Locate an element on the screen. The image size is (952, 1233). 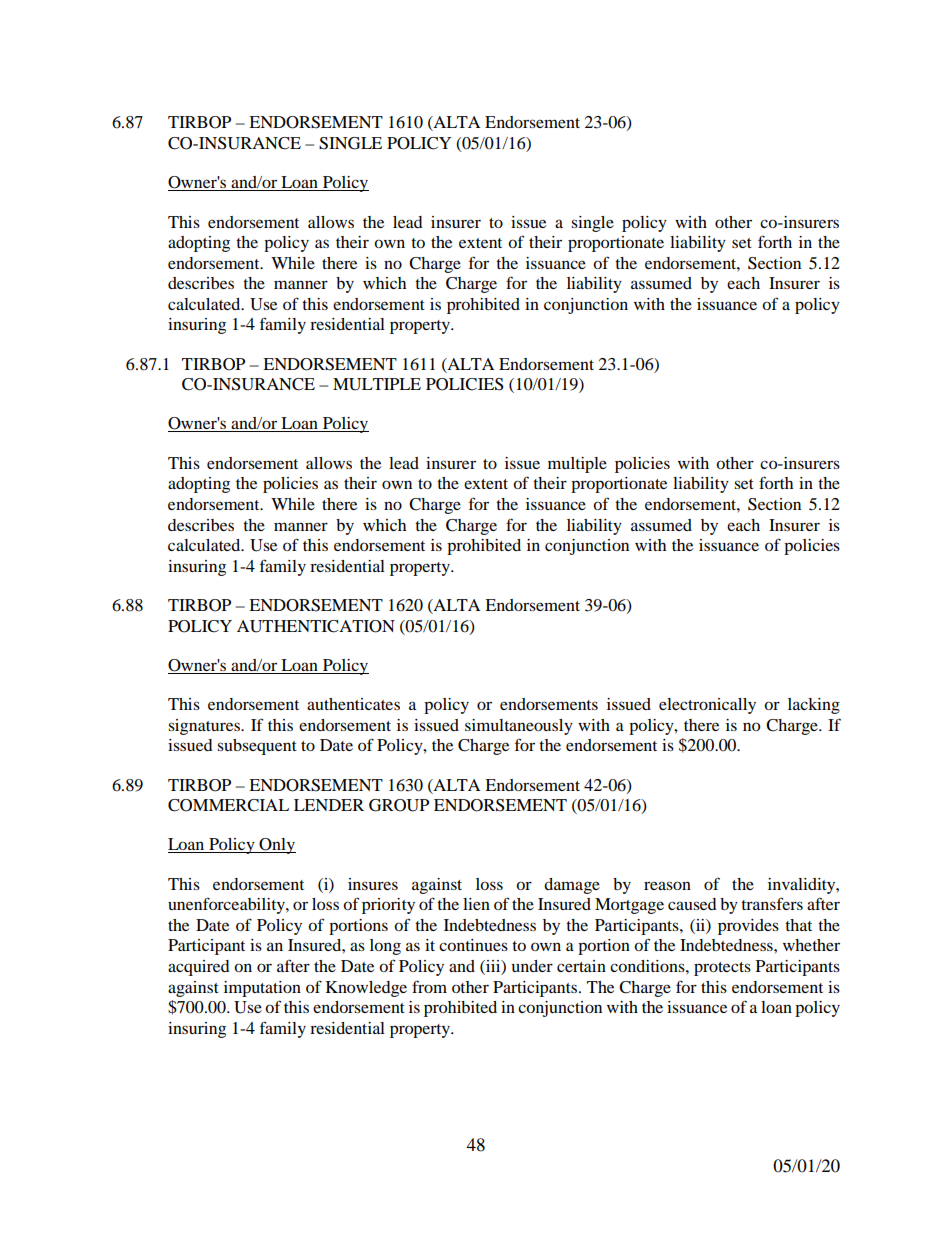
Only is located at coordinates (276, 846).
